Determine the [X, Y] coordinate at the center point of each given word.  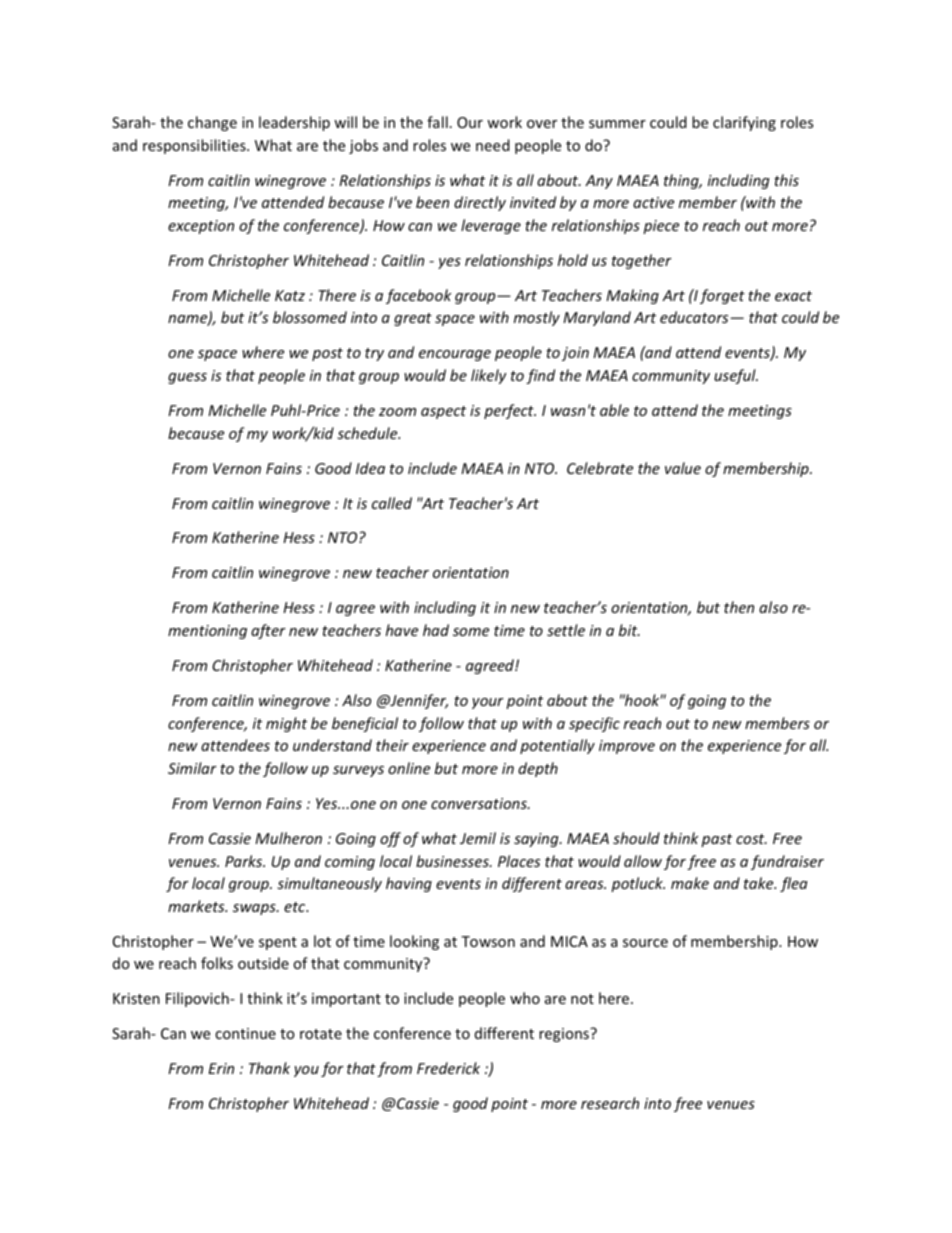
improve [627, 747]
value [683, 468]
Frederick [448, 1068]
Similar [192, 768]
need [493, 145]
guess [187, 378]
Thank [269, 1068]
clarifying [744, 123]
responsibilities [195, 146]
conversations [480, 803]
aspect [443, 412]
